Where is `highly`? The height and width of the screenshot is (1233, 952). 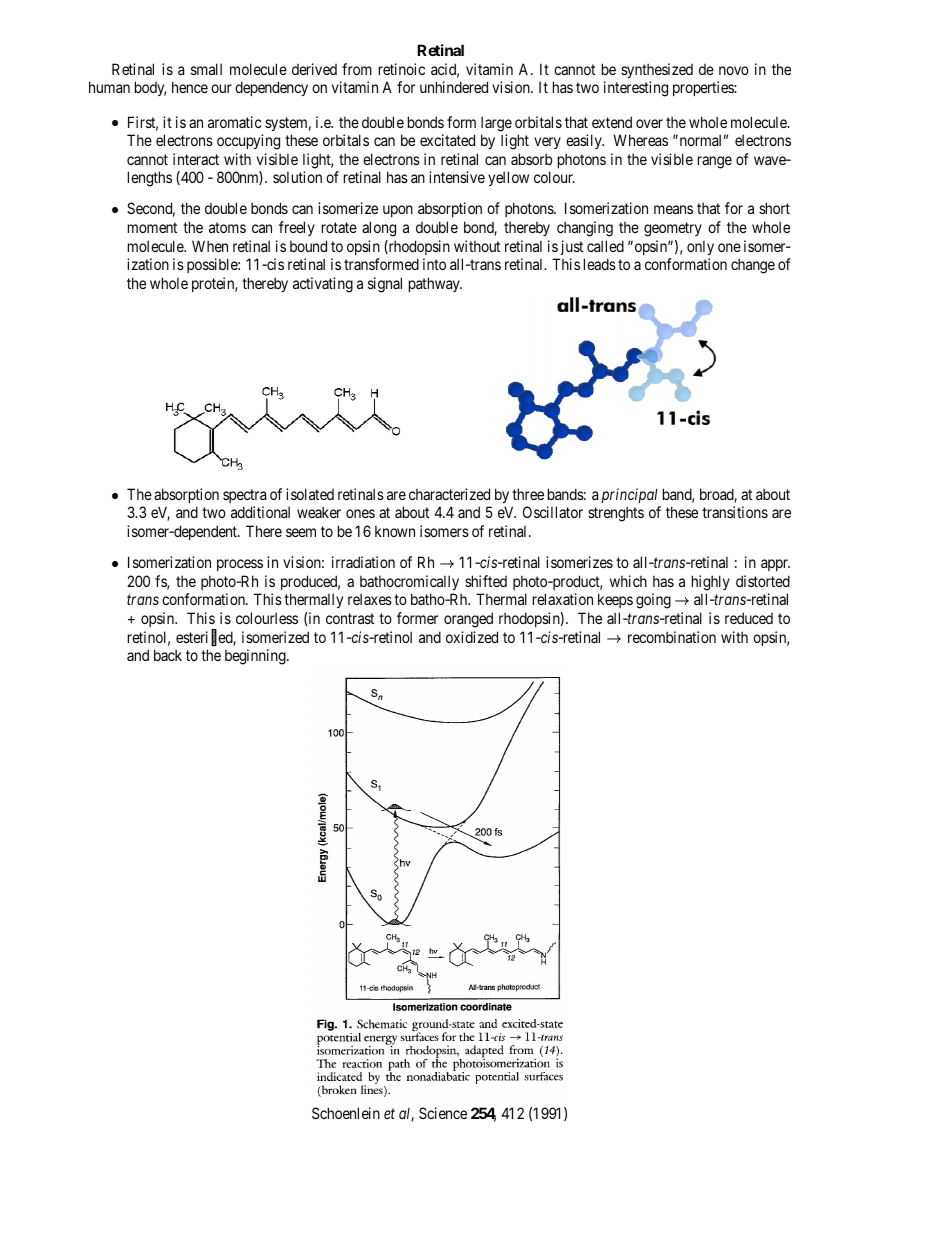 highly is located at coordinates (711, 583).
